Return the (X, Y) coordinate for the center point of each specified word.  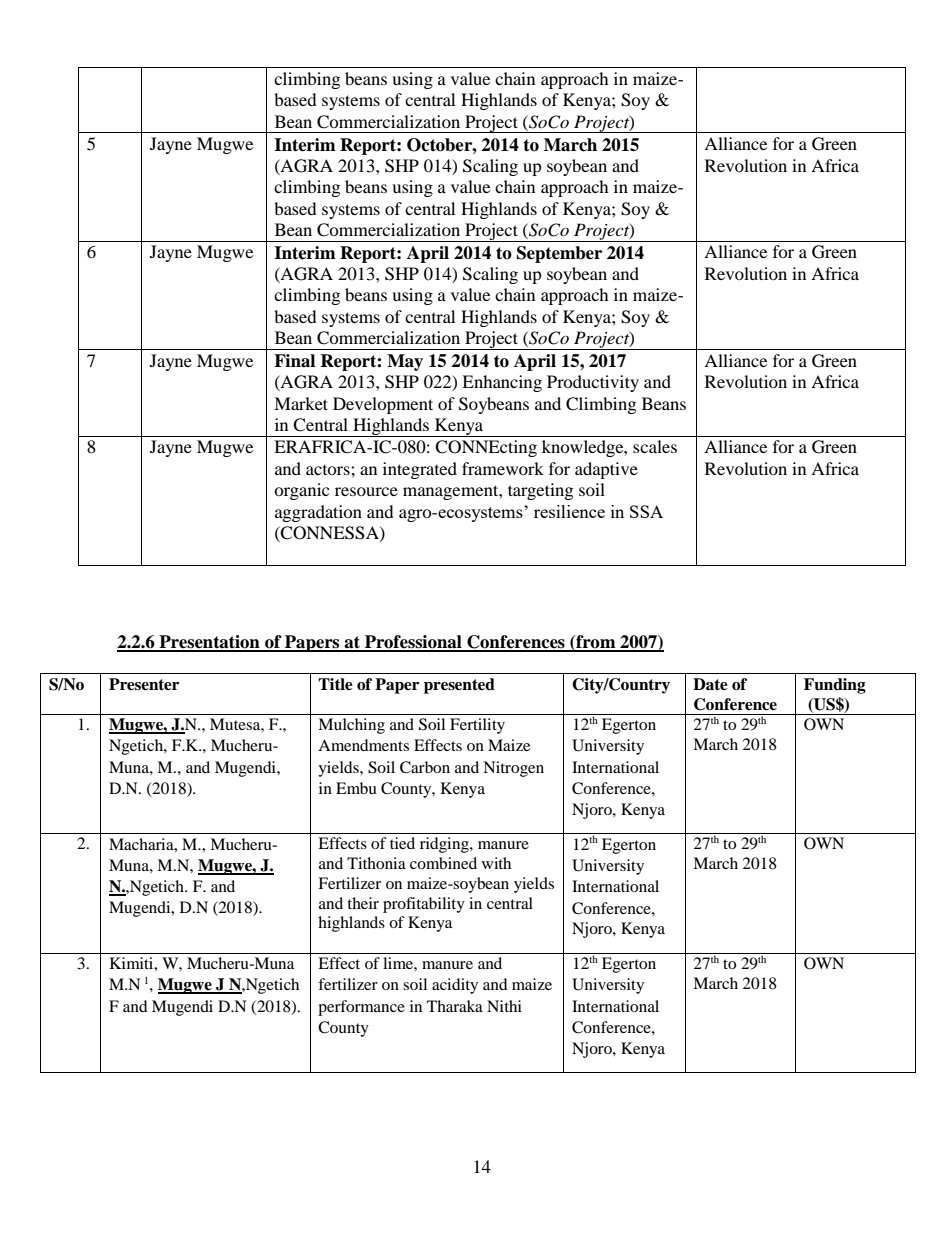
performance (361, 1008)
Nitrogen (513, 769)
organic (301, 491)
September (559, 254)
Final (294, 361)
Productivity (593, 383)
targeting (540, 491)
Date (710, 684)
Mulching (351, 726)
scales (655, 446)
